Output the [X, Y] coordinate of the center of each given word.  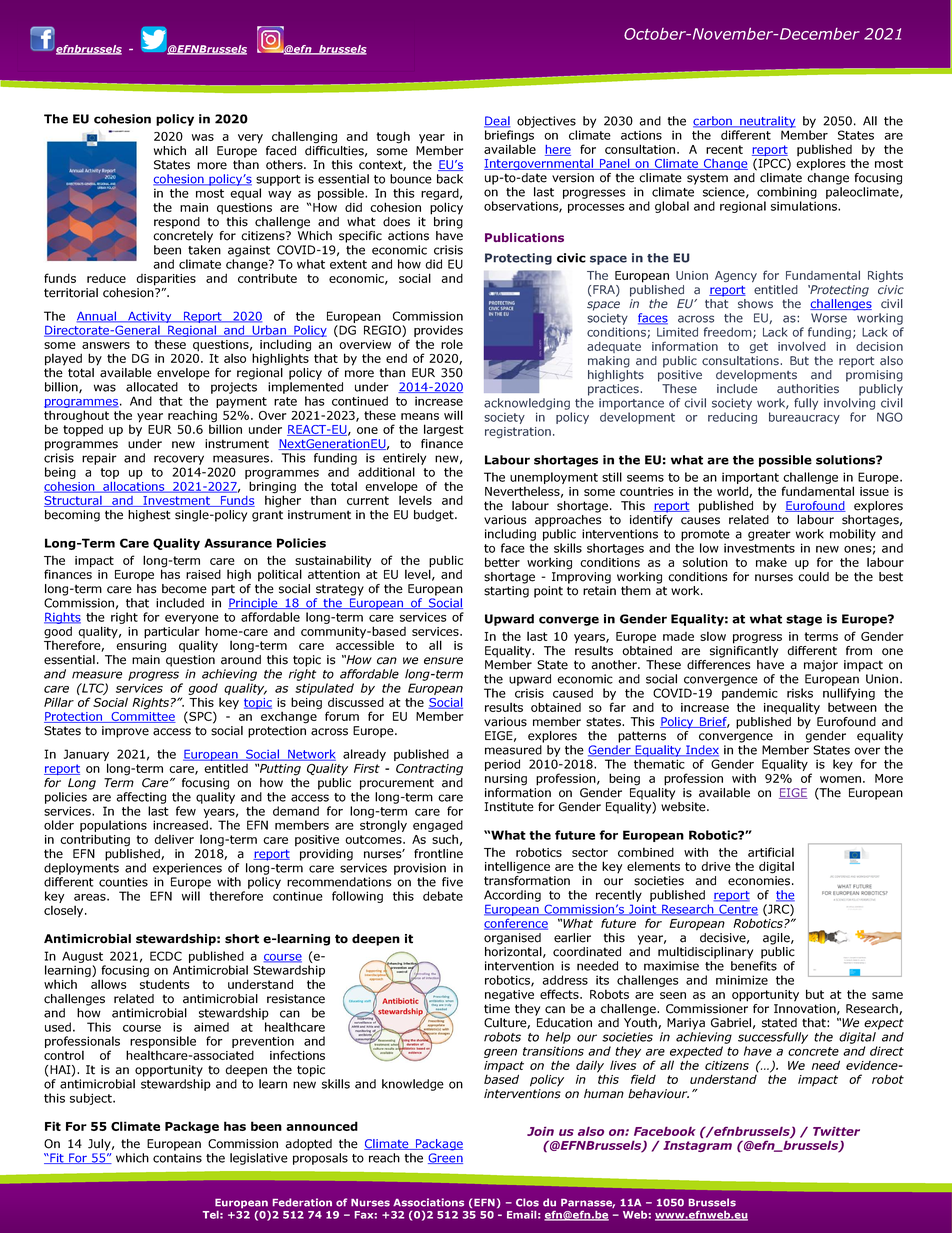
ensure [443, 661]
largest [444, 430]
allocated [152, 387]
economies [759, 881]
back [450, 179]
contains [177, 1158]
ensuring [141, 647]
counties [123, 882]
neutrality [767, 122]
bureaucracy [804, 418]
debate [443, 896]
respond [177, 223]
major [821, 666]
